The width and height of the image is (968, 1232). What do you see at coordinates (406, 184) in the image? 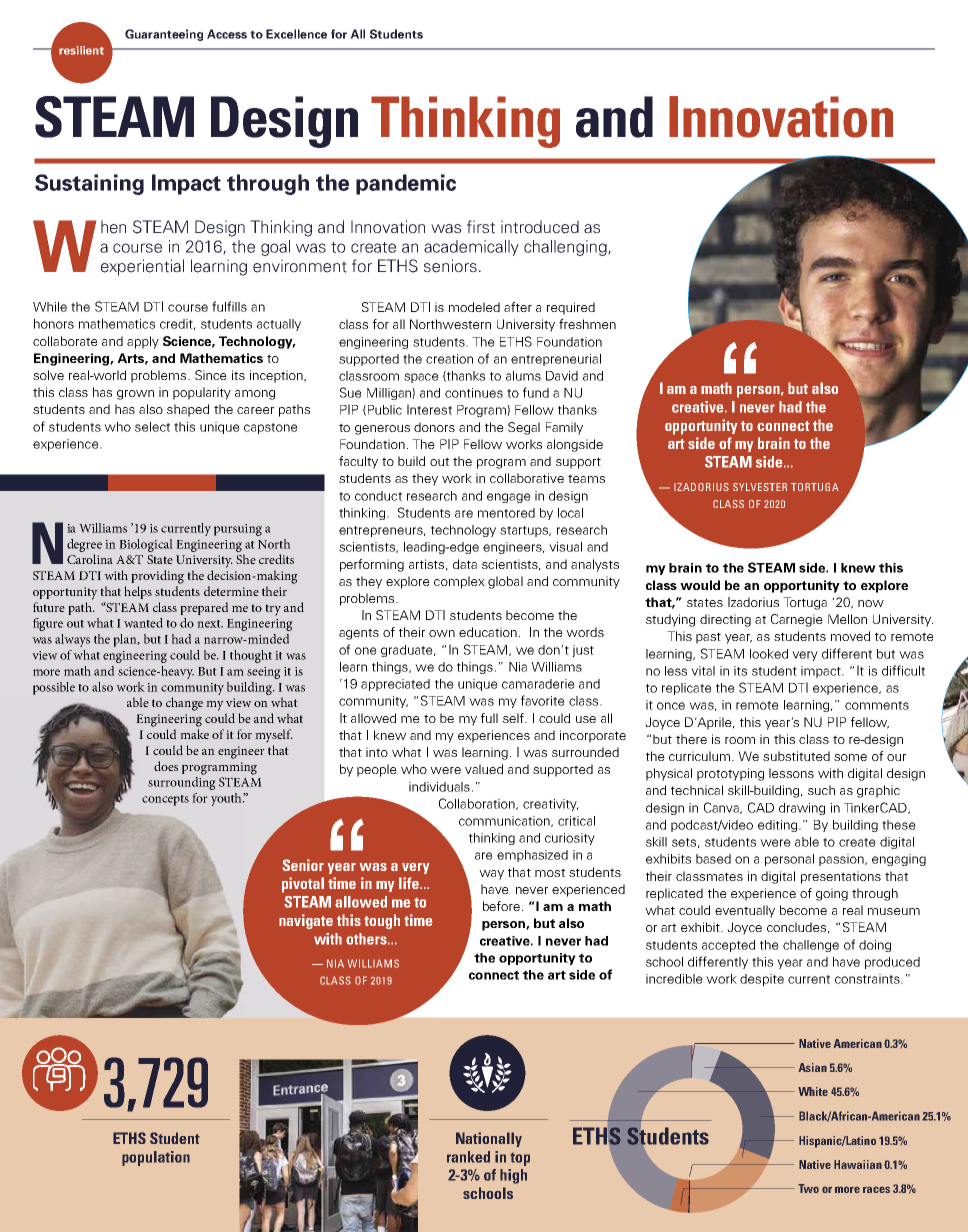
I see `pandemic` at bounding box center [406, 184].
